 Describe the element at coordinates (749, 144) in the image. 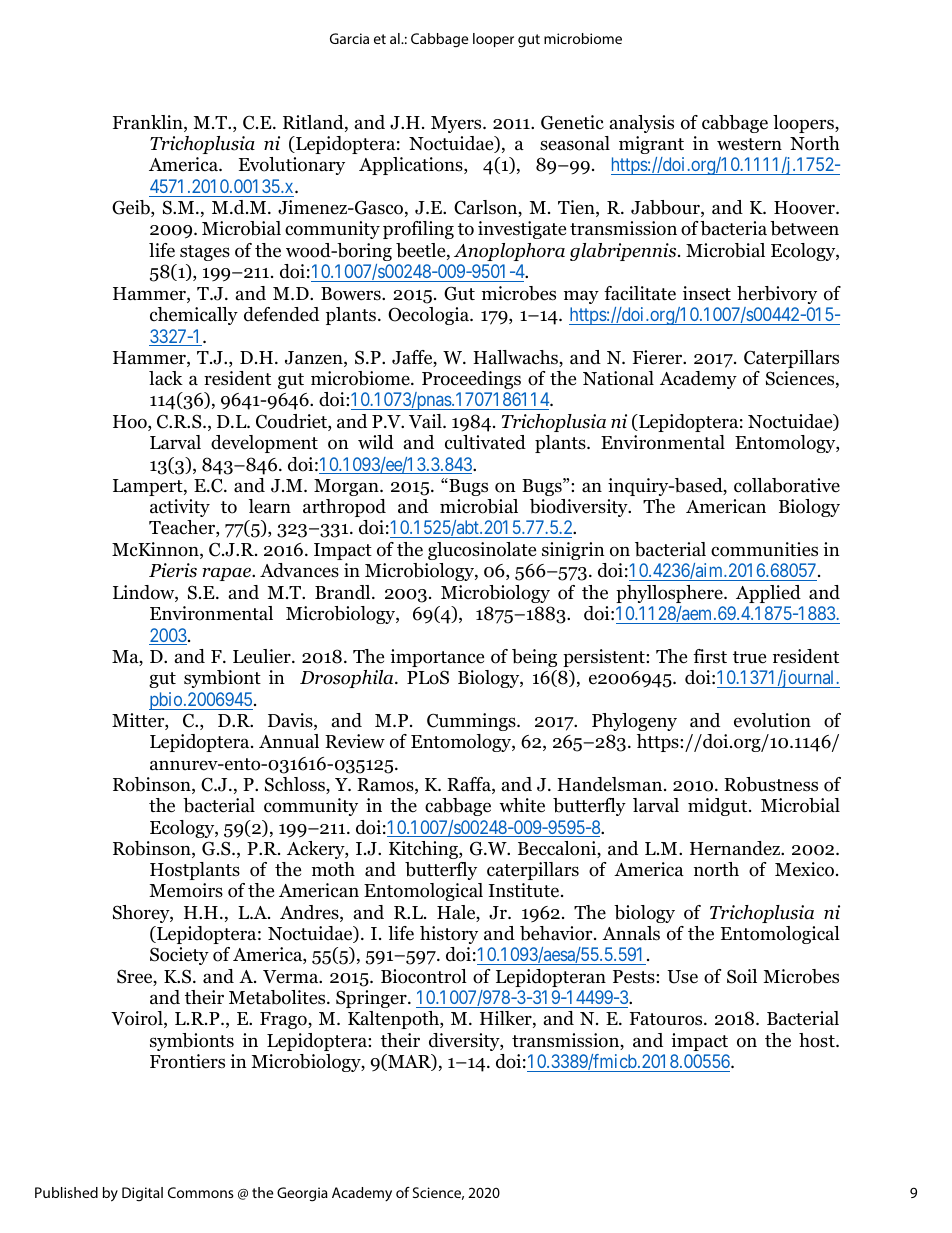

I see `western` at that location.
